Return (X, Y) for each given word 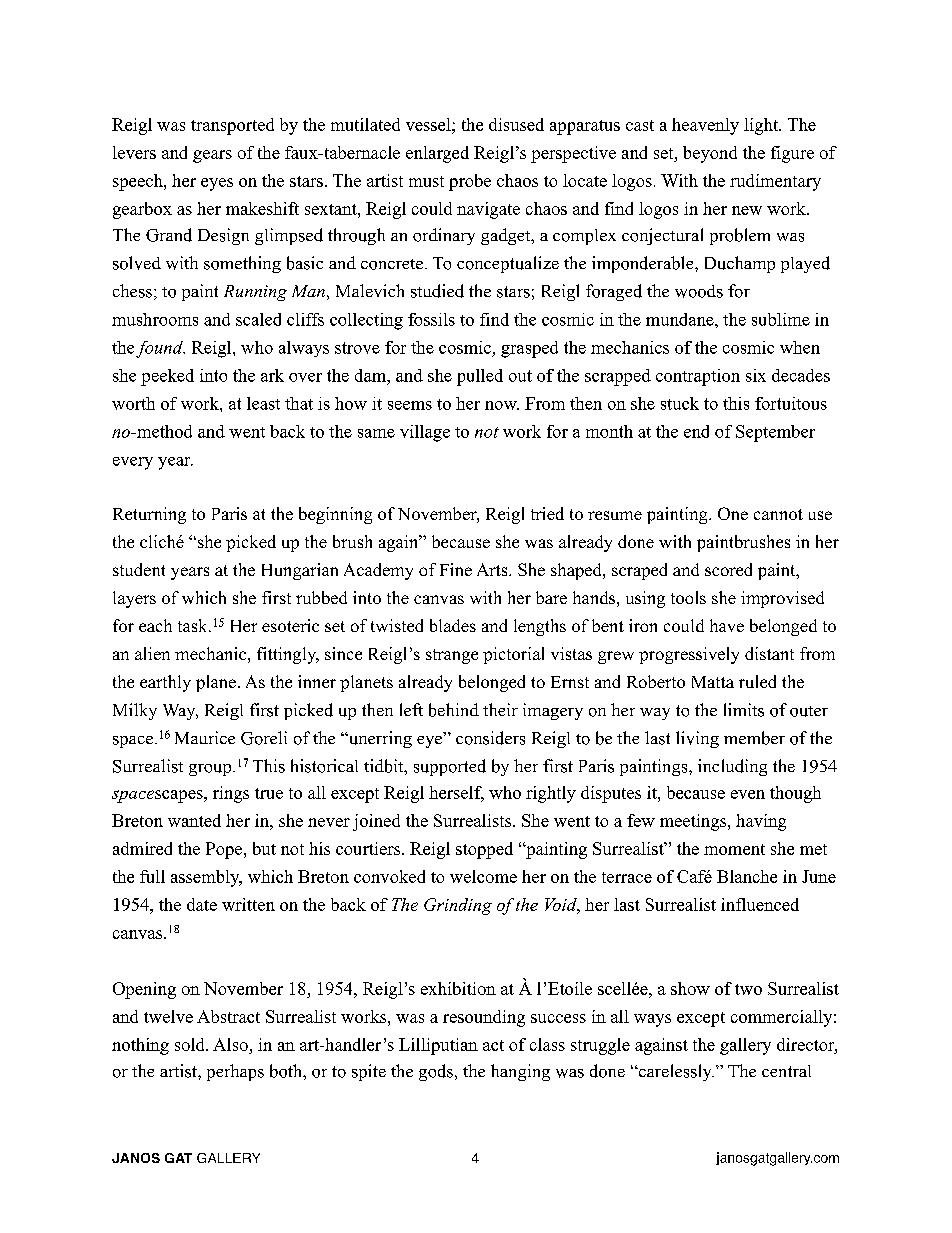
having (761, 822)
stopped (484, 850)
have (727, 625)
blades (453, 625)
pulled (480, 377)
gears (212, 156)
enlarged (437, 154)
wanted (194, 820)
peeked (167, 377)
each (155, 625)
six (756, 375)
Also (231, 1046)
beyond (710, 154)
